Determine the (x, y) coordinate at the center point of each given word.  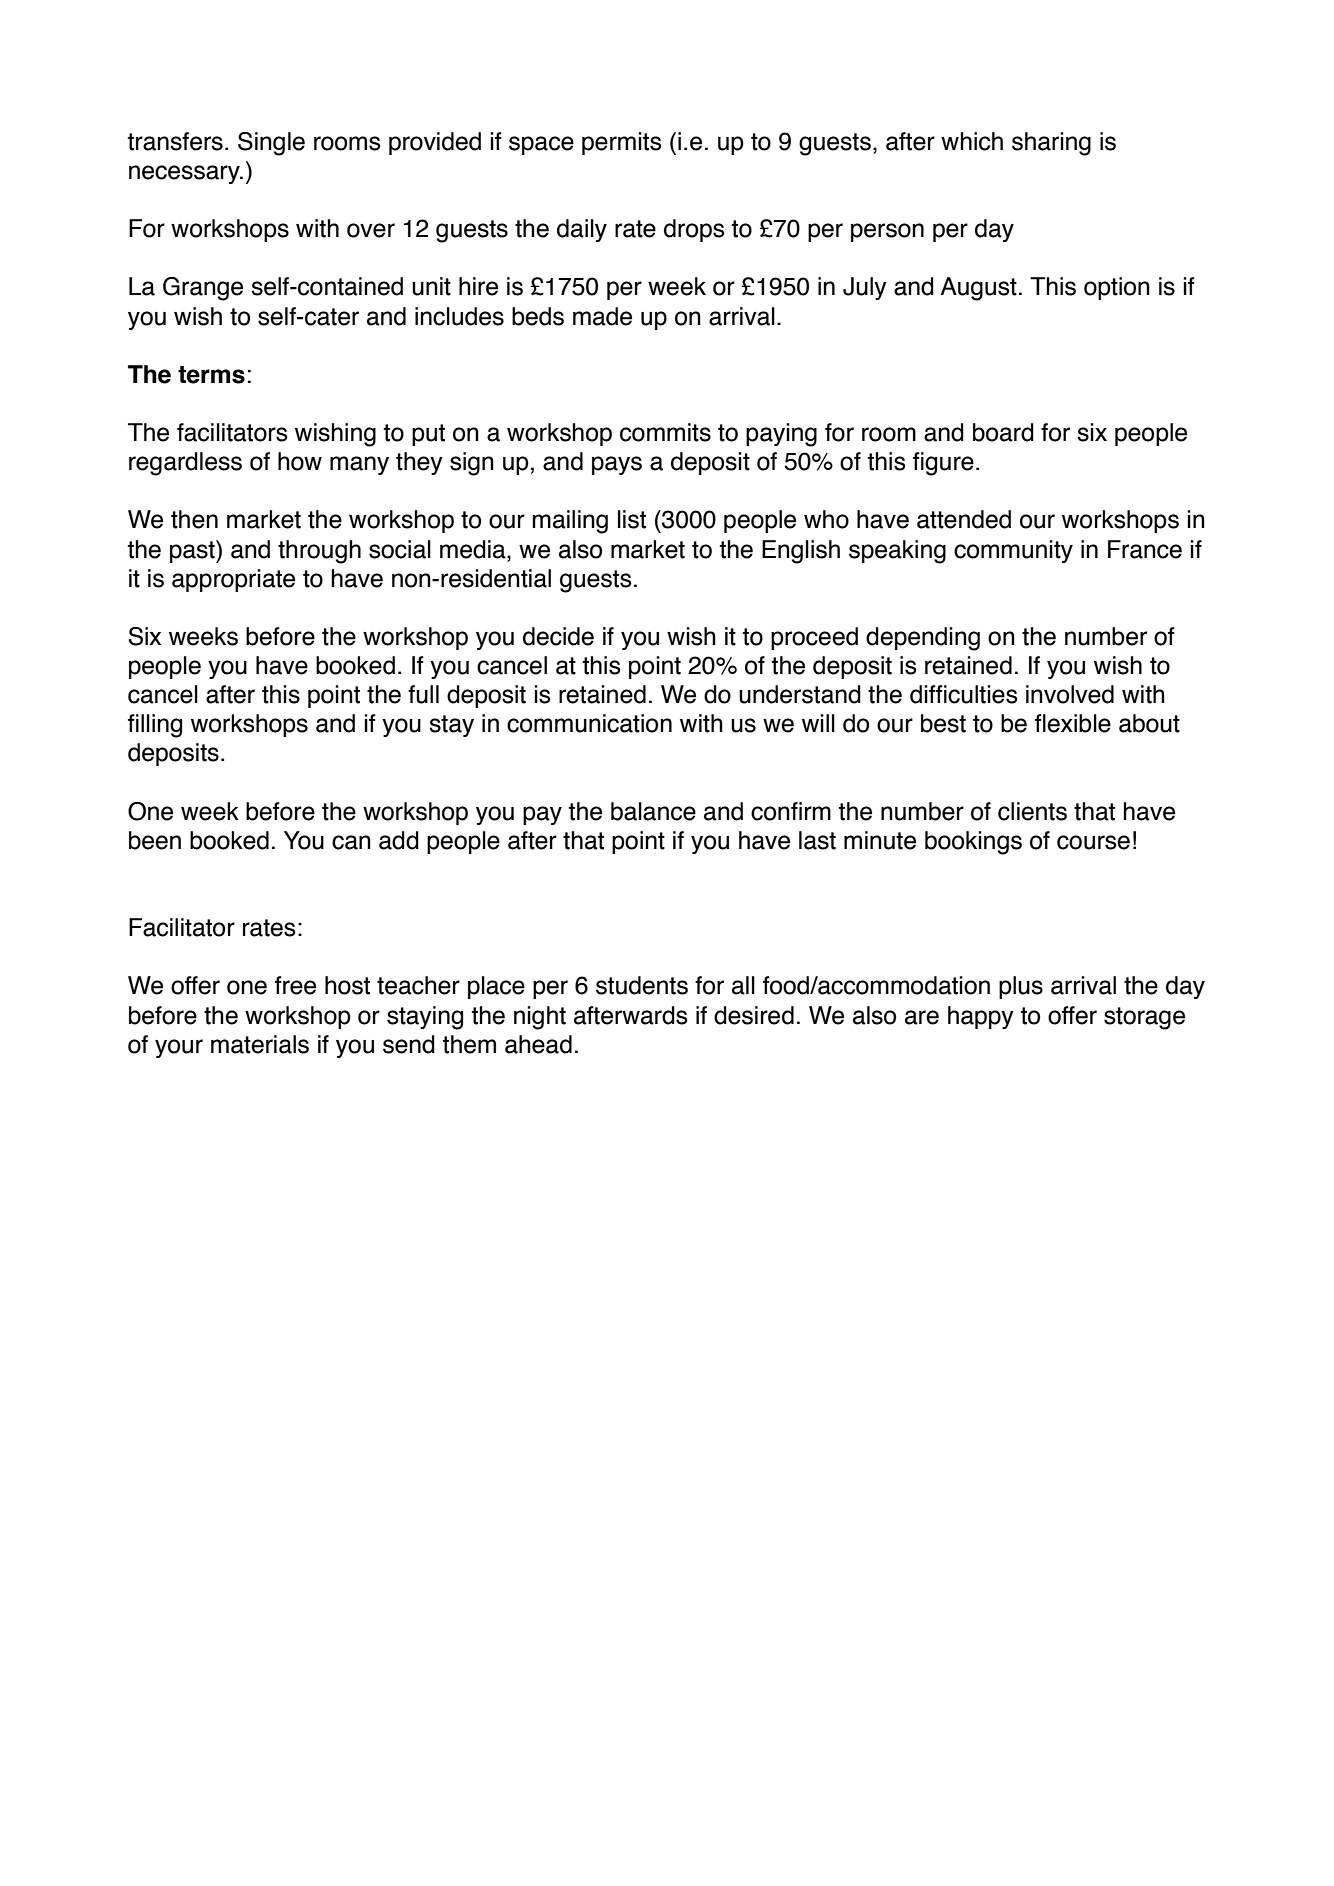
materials (260, 1044)
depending (923, 639)
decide (558, 636)
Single (271, 144)
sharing (1051, 144)
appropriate (233, 580)
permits (621, 143)
